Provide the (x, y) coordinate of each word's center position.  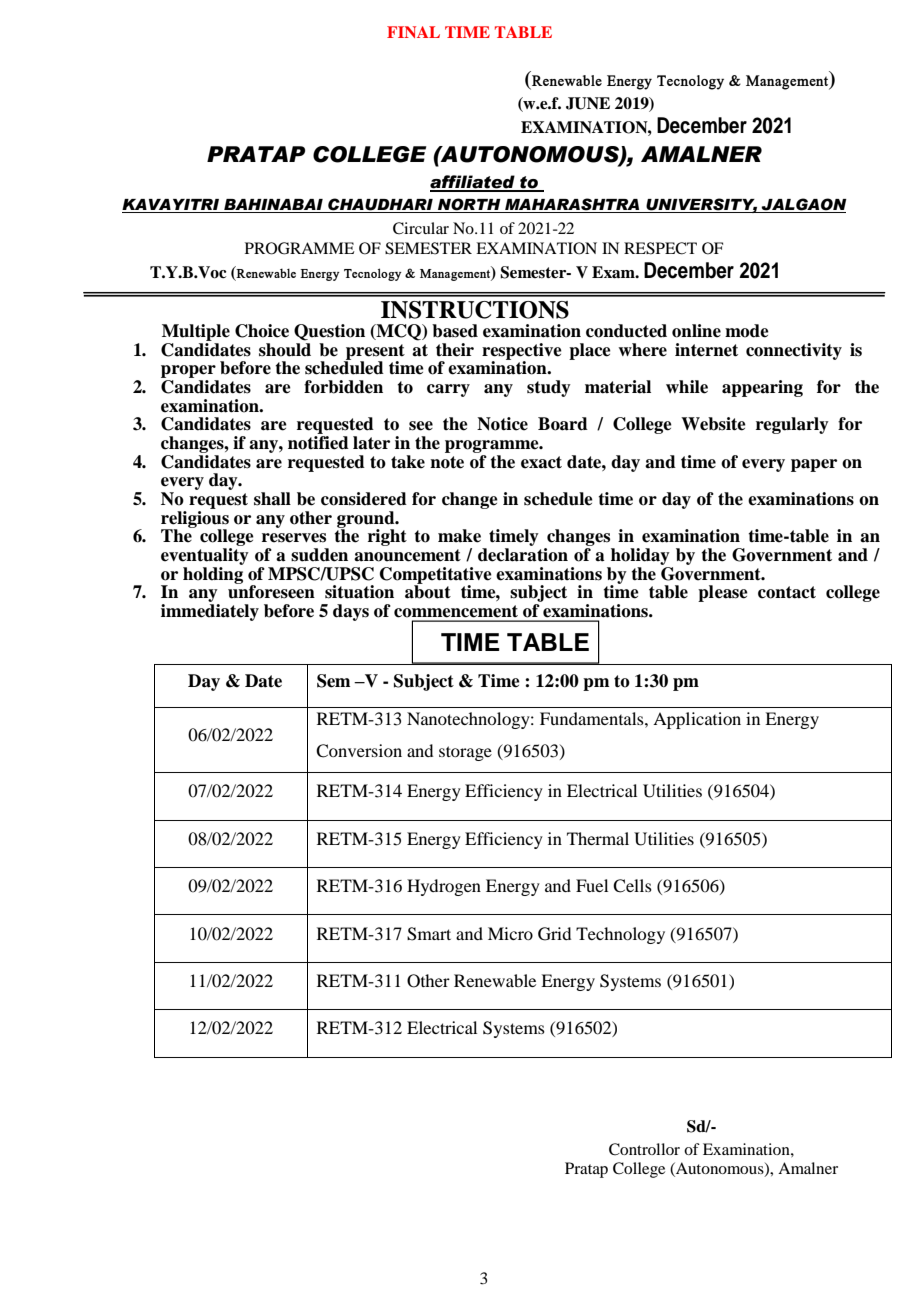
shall (272, 499)
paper (814, 465)
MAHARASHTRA (572, 205)
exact (541, 462)
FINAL (413, 32)
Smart (429, 934)
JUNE (588, 103)
